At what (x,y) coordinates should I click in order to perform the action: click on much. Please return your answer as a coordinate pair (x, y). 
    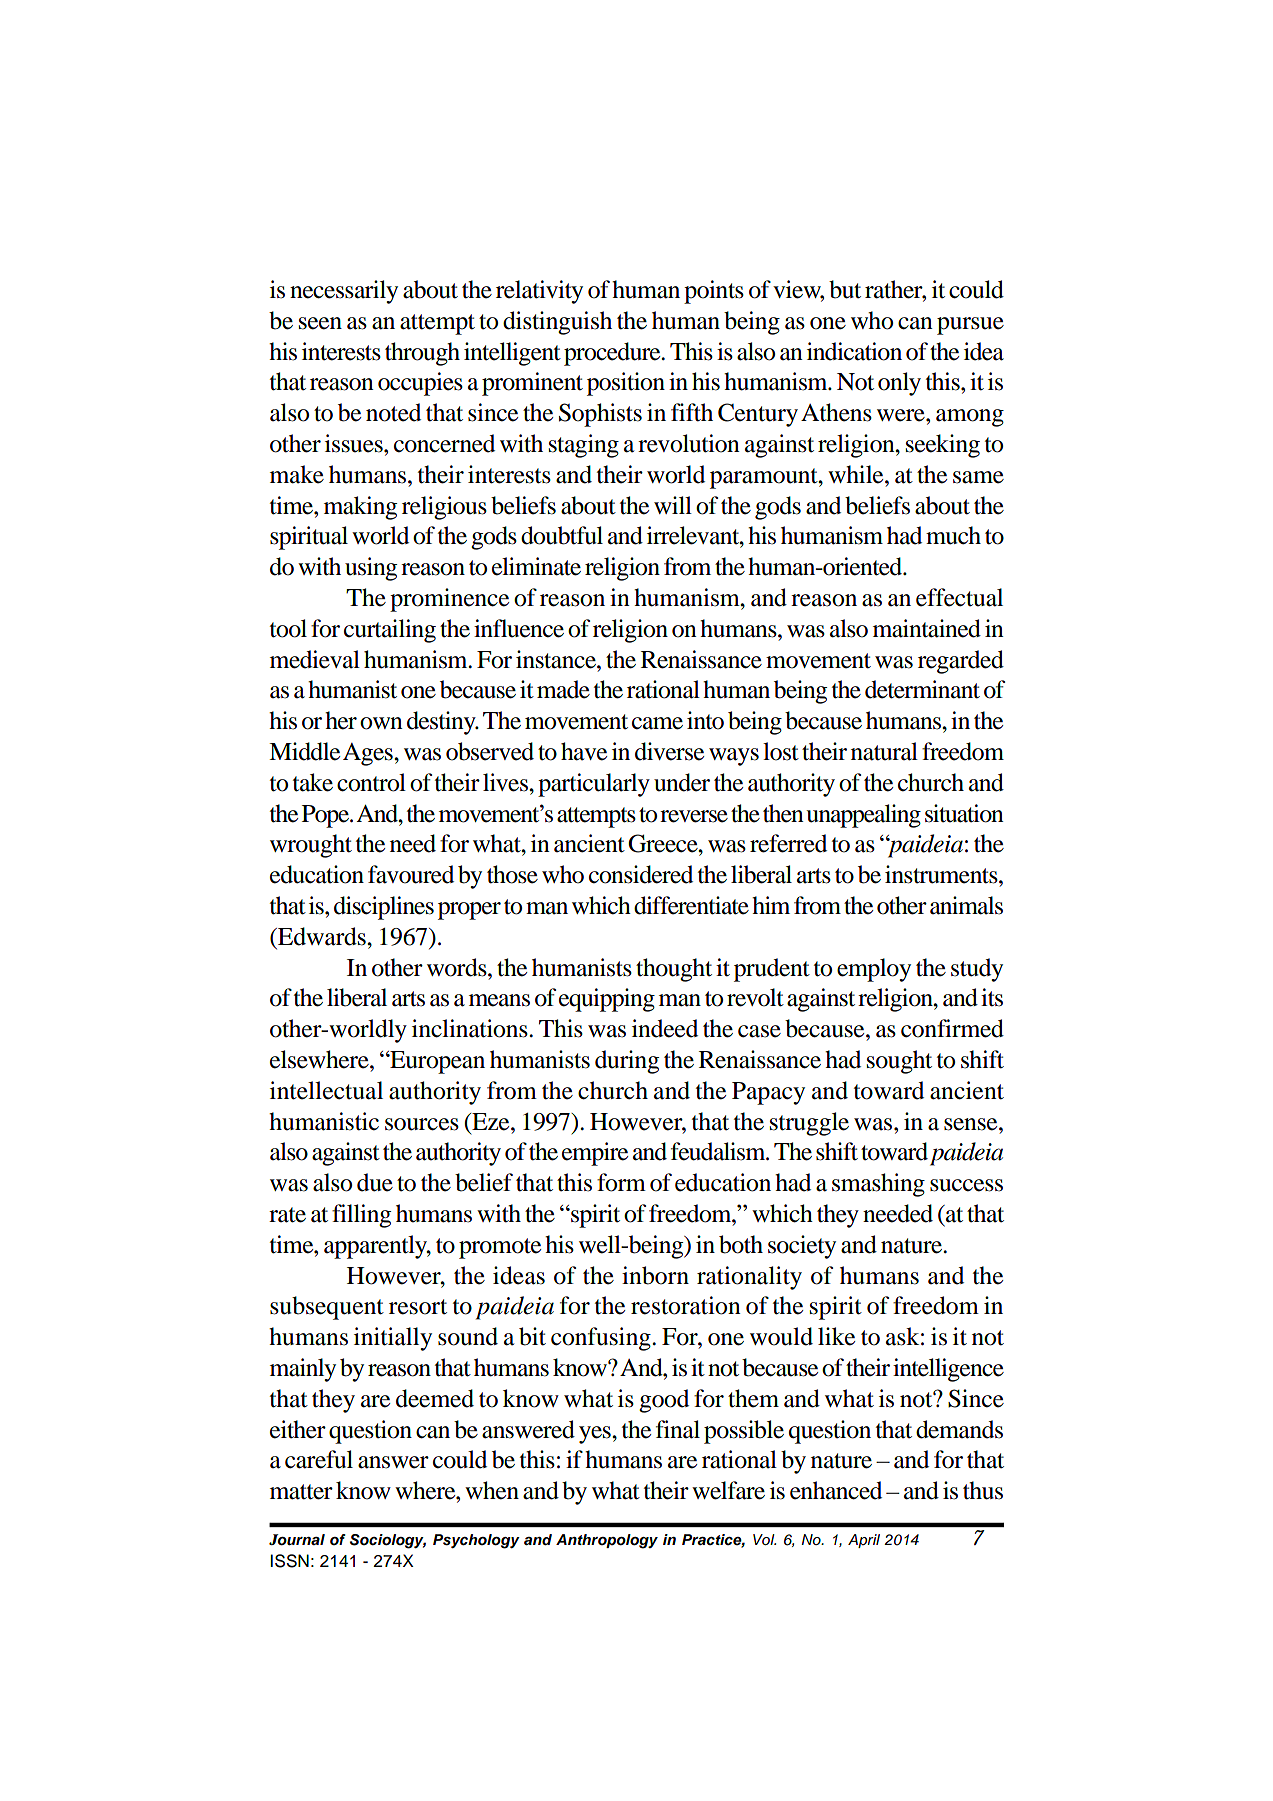
    Looking at the image, I should click on (953, 535).
